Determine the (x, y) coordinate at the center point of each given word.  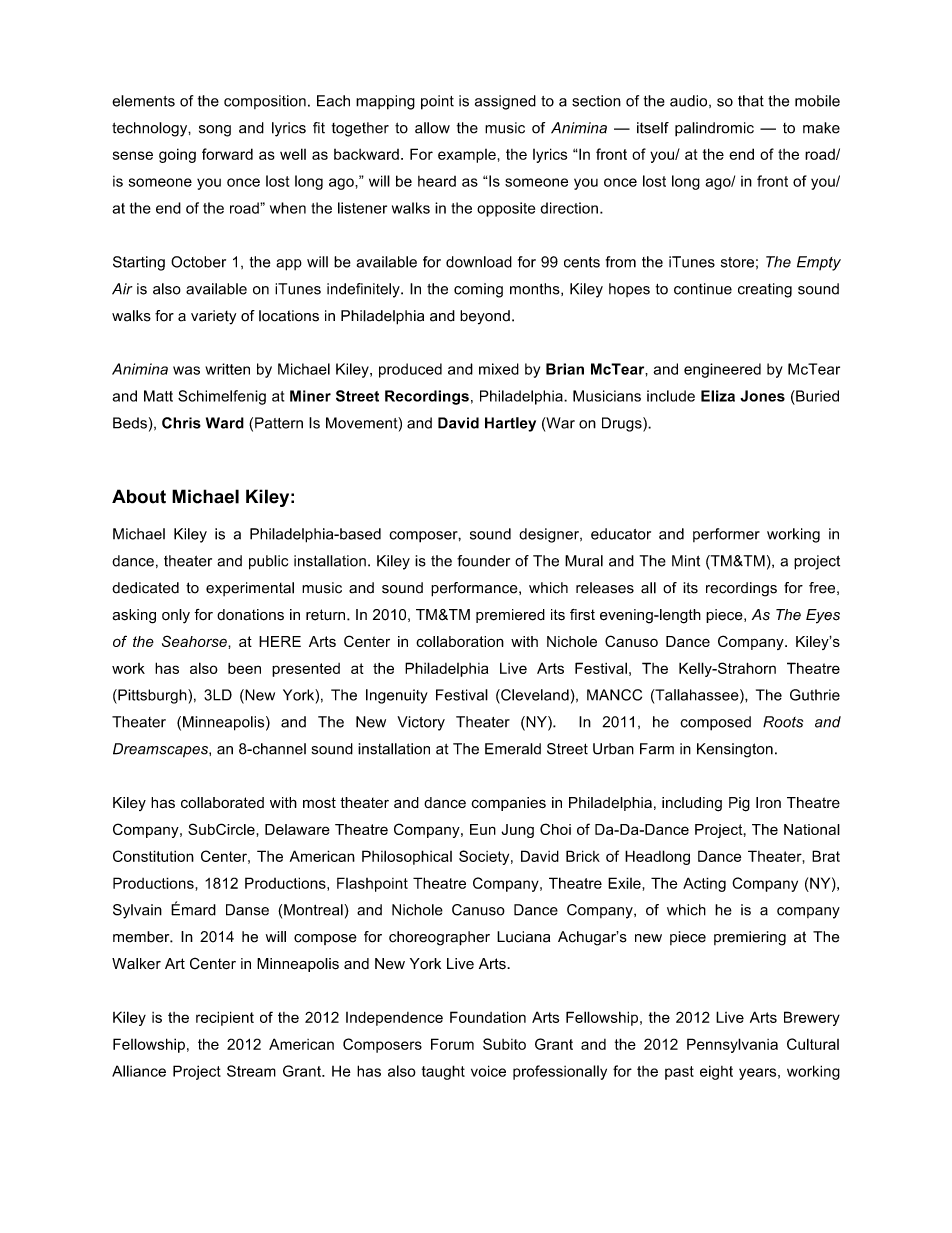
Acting (704, 884)
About (139, 496)
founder (483, 561)
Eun (483, 829)
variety (213, 317)
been (244, 668)
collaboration (460, 641)
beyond (485, 317)
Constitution (153, 856)
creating (765, 290)
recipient (225, 1018)
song (215, 131)
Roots (783, 722)
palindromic (714, 129)
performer (726, 535)
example (467, 156)
